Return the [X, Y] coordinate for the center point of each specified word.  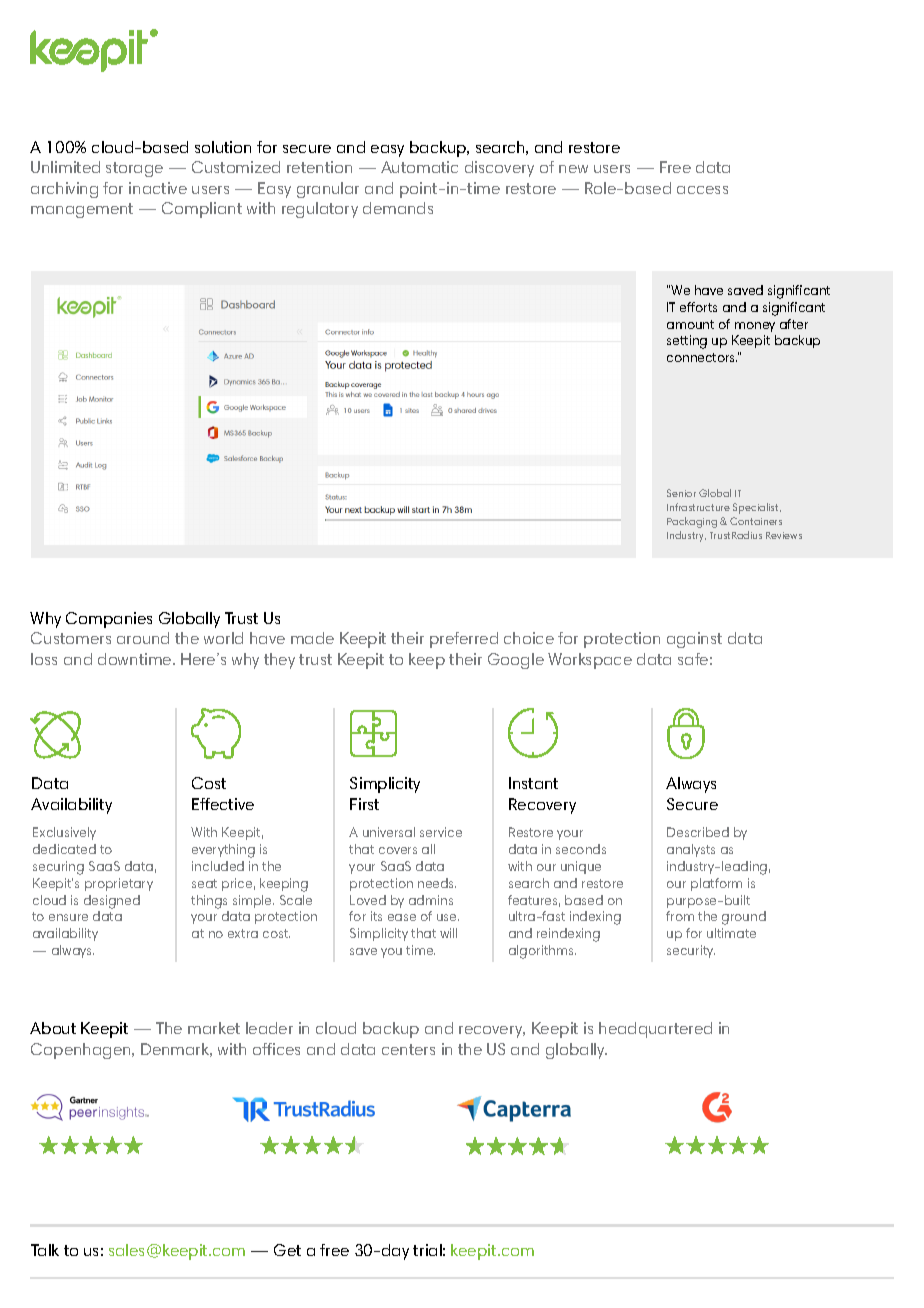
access [702, 190]
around [143, 638]
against [694, 640]
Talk [45, 1250]
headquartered [655, 1030]
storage [134, 169]
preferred [464, 640]
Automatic [419, 167]
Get [287, 1250]
